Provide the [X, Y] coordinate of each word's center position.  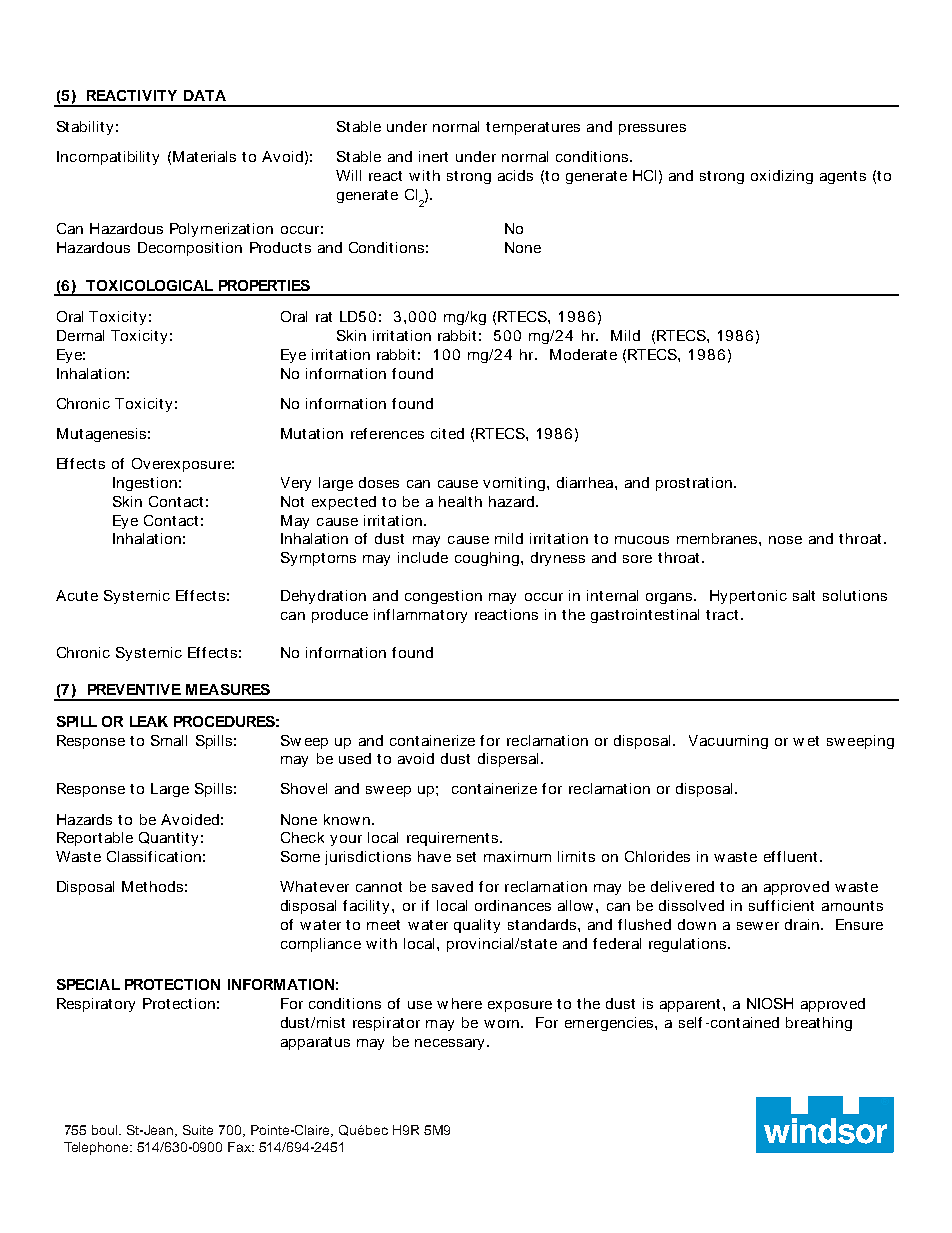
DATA [205, 95]
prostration [694, 484]
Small [169, 740]
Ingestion [145, 484]
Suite [198, 1130]
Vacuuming [728, 742]
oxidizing [782, 177]
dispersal [508, 760]
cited [447, 433]
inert [433, 156]
